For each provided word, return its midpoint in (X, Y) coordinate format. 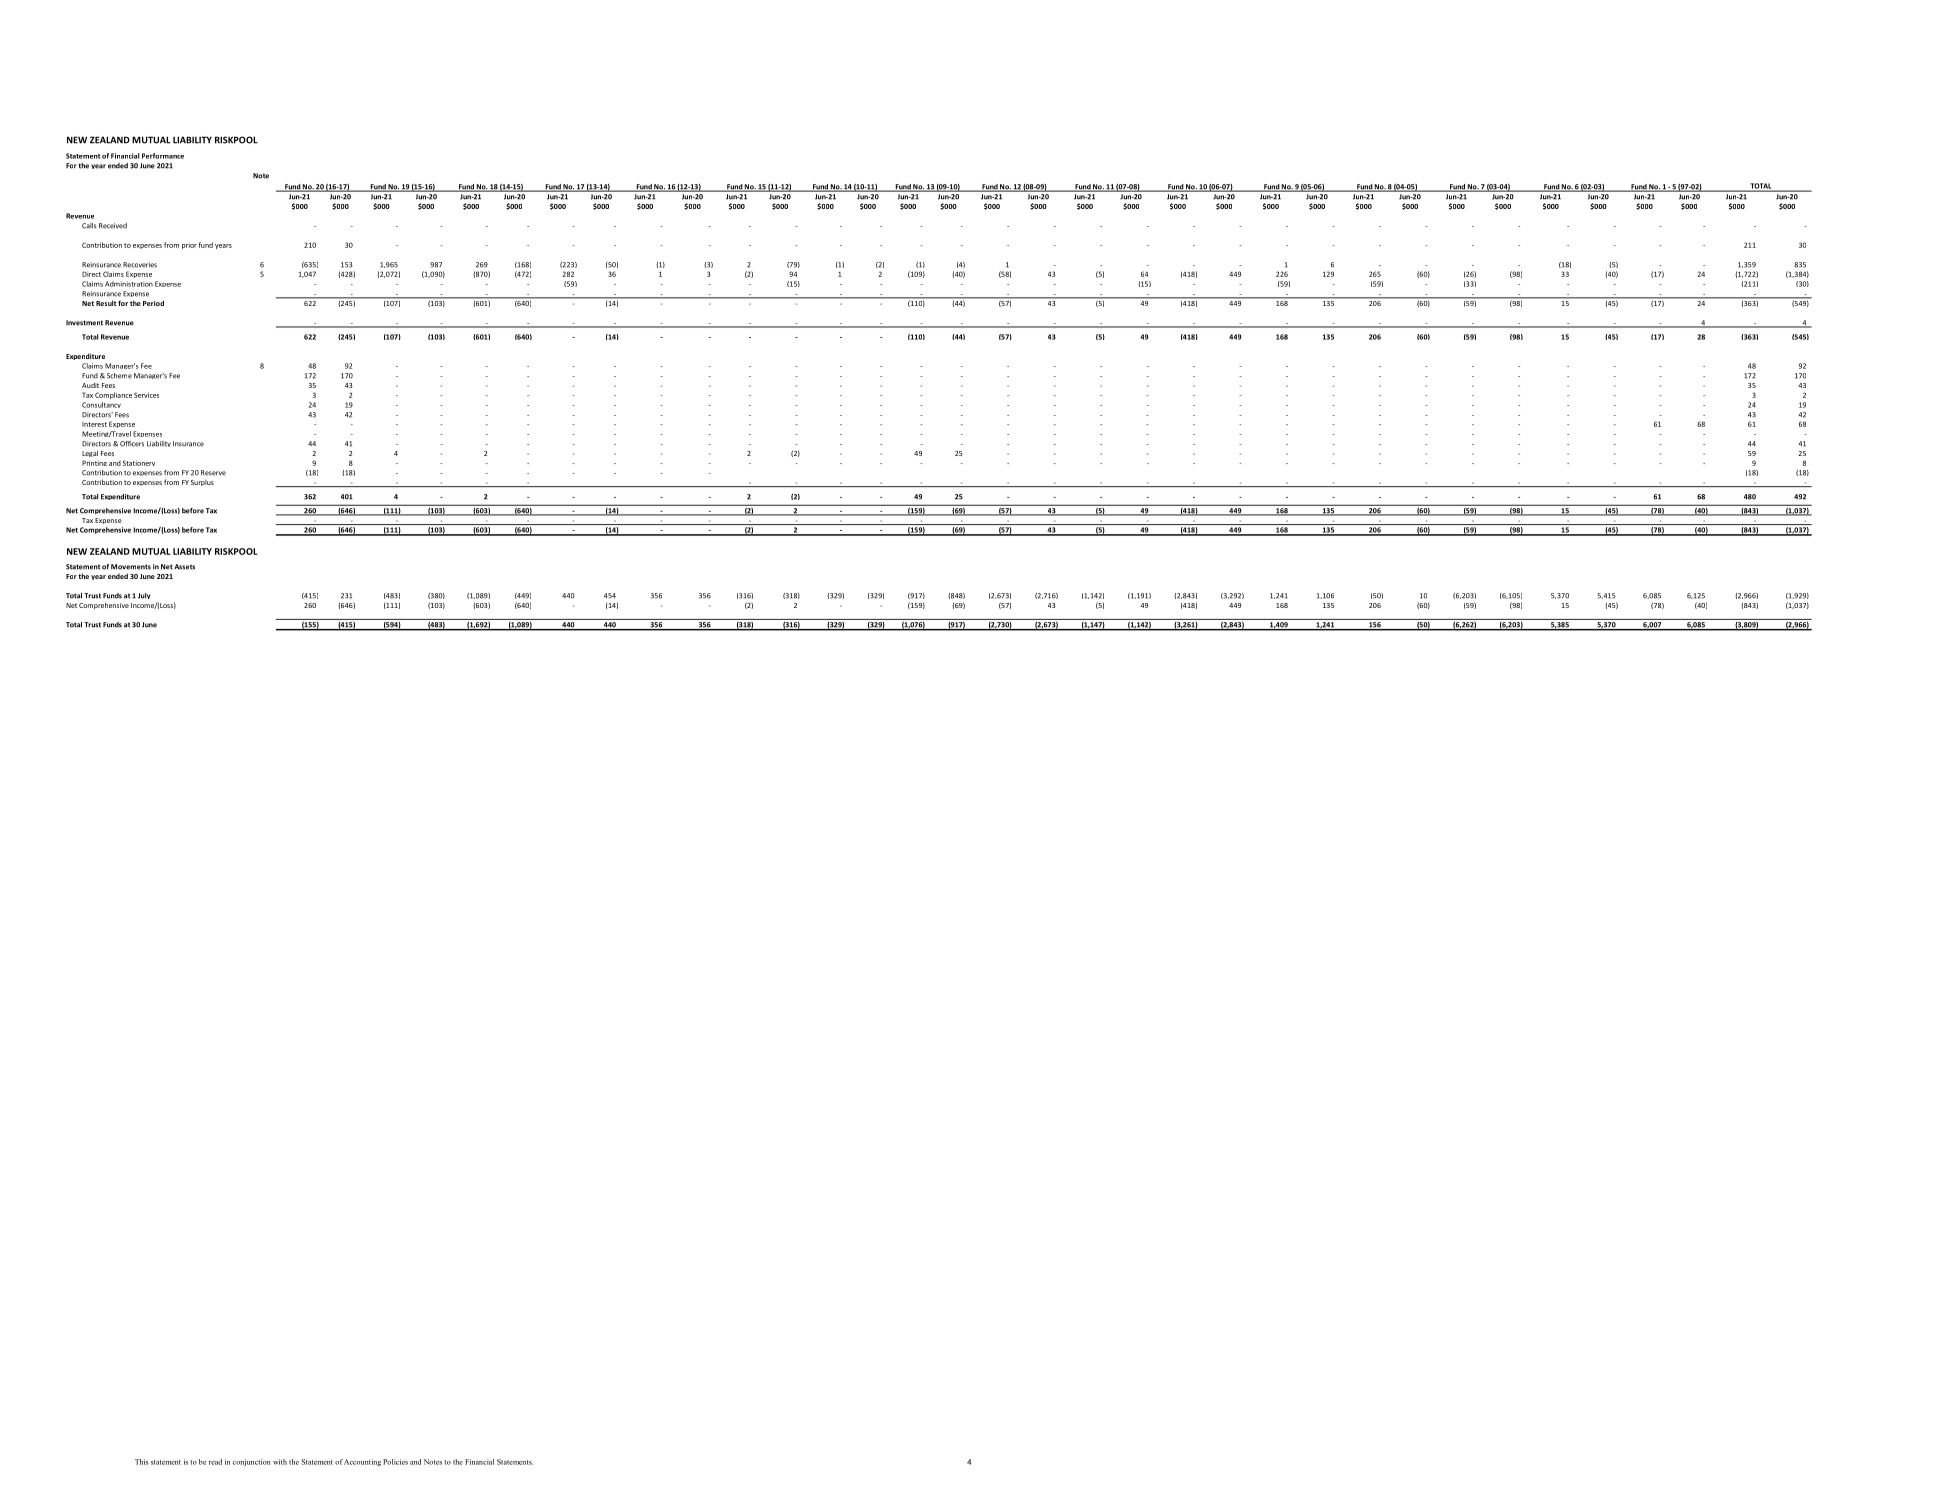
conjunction (252, 1462)
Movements (131, 567)
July (144, 596)
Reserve (213, 473)
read (215, 1462)
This (142, 1462)
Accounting (362, 1462)
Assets (184, 567)
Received (113, 226)
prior (189, 246)
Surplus (202, 483)
